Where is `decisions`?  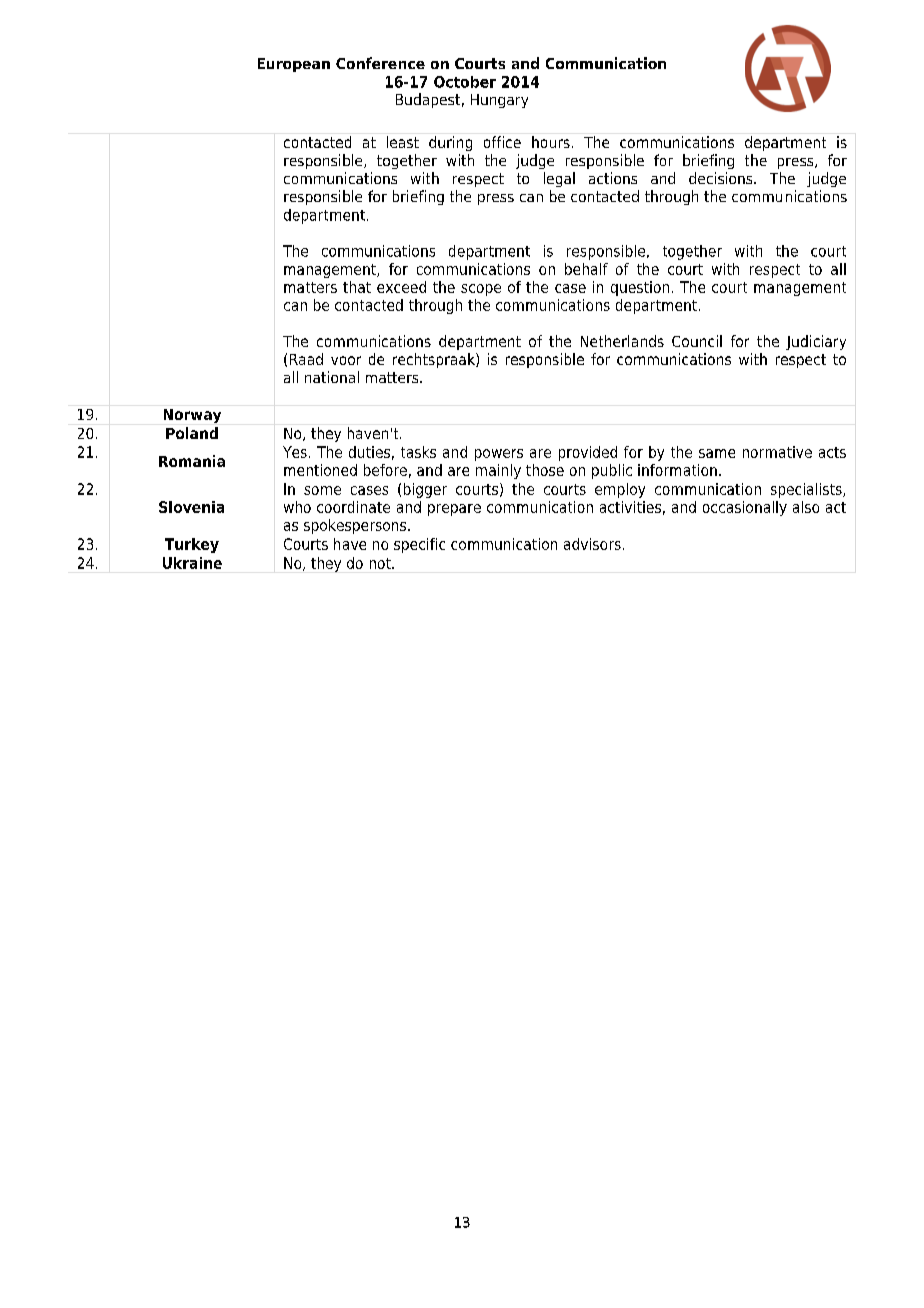
decisions is located at coordinates (722, 178).
